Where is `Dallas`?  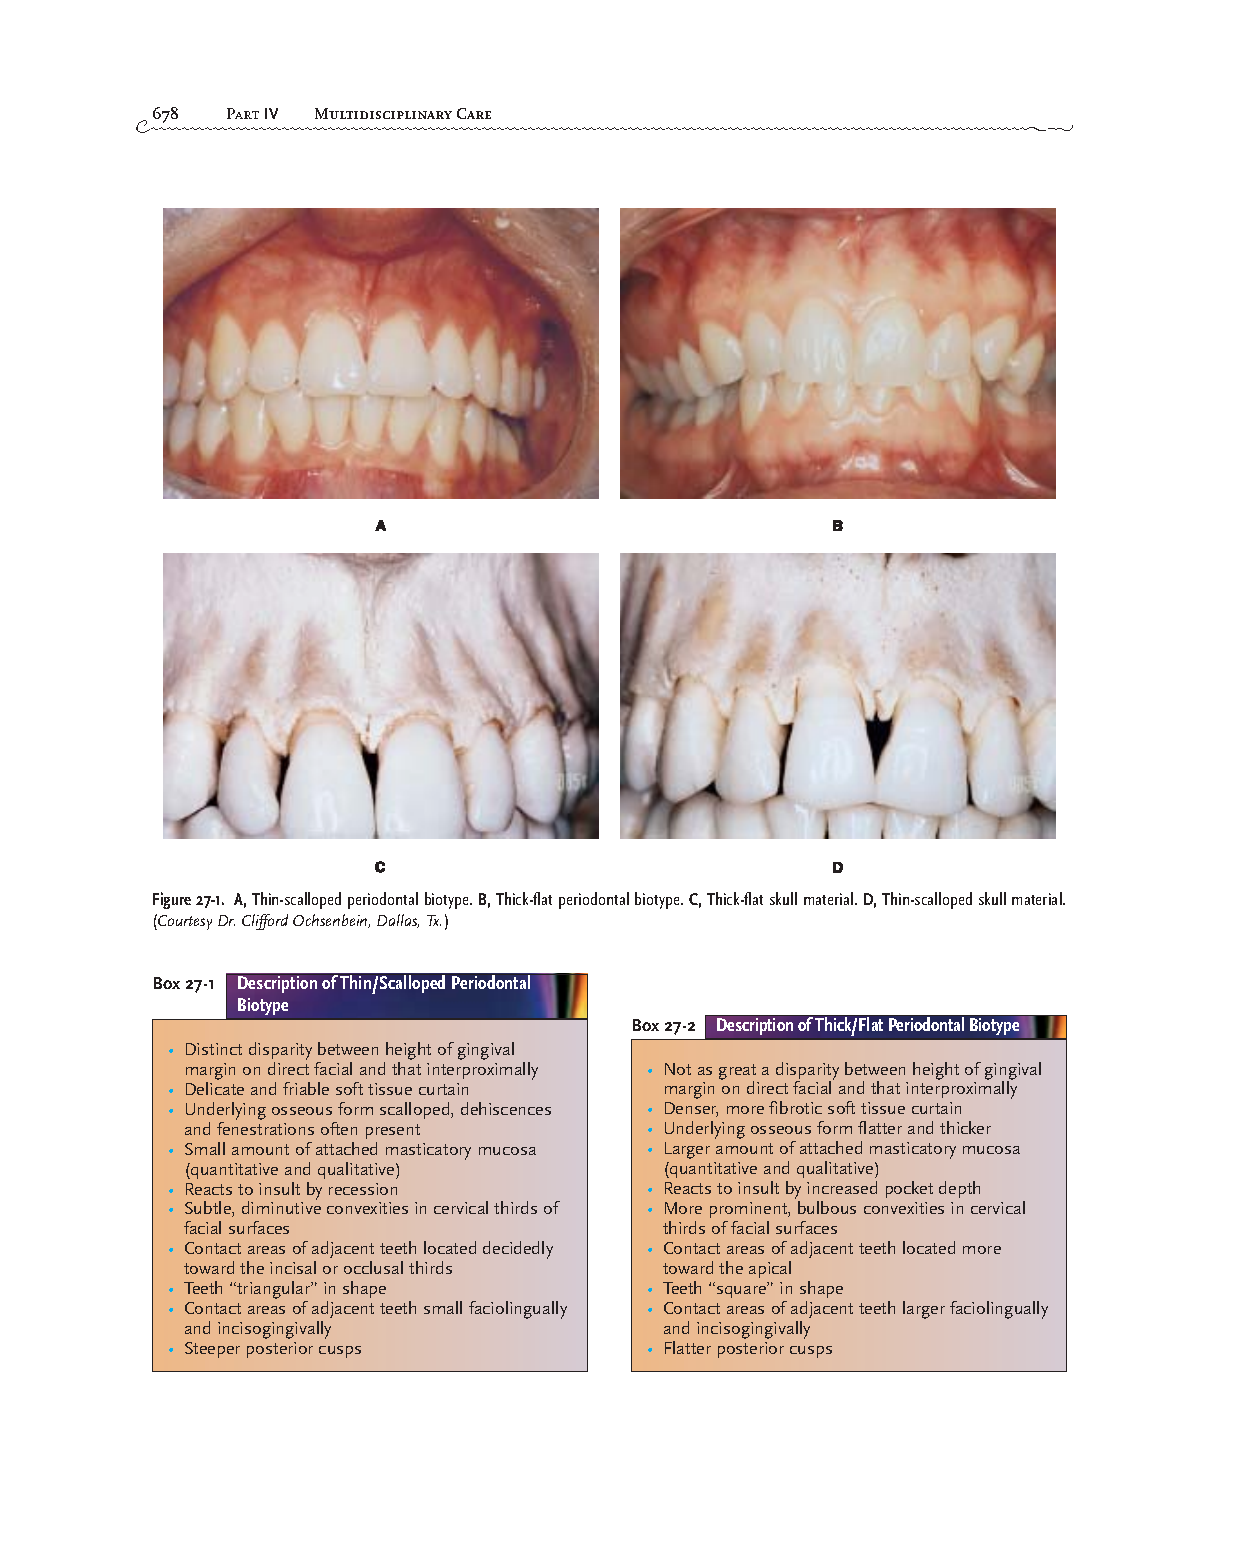 Dallas is located at coordinates (398, 921).
